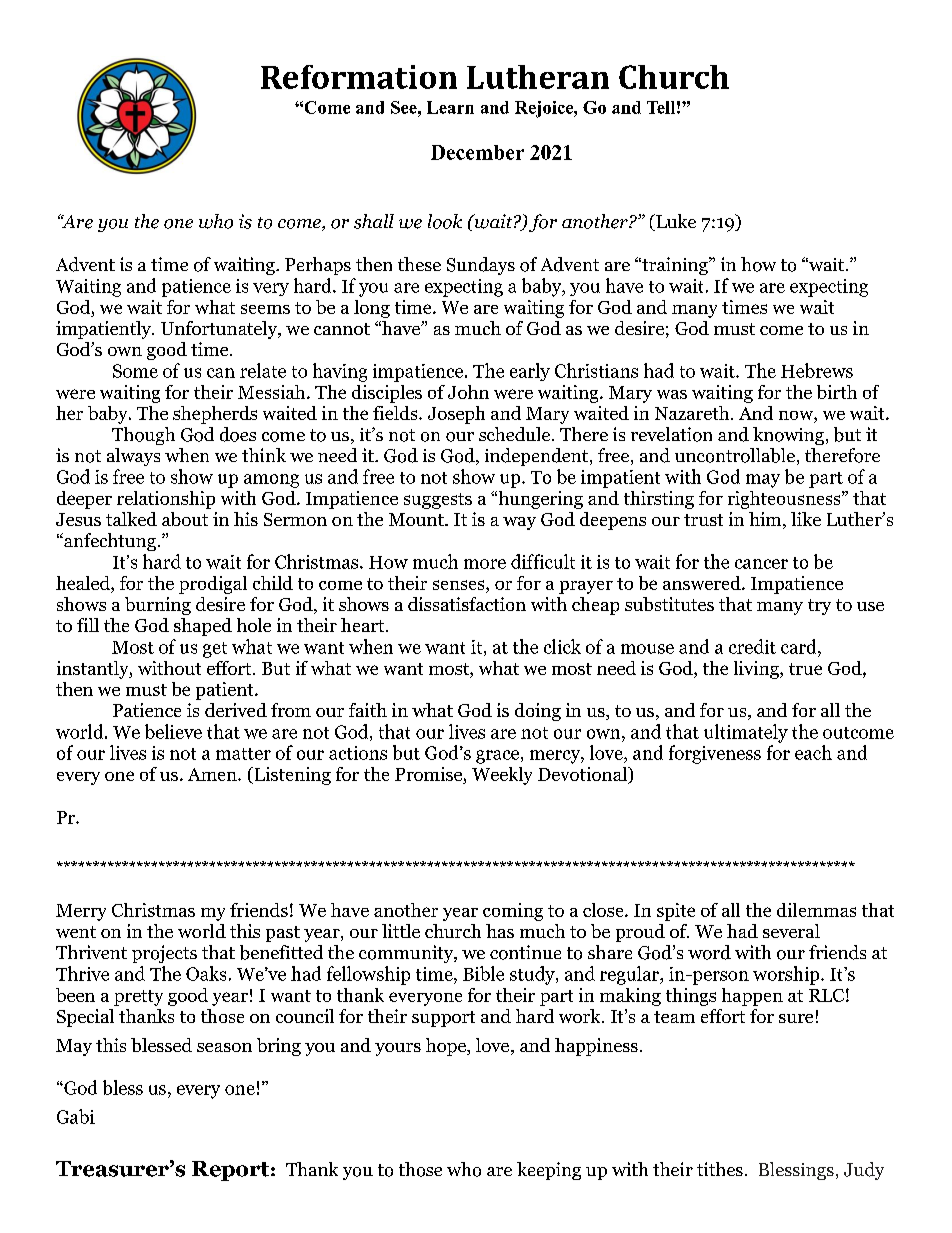 This screenshot has width=952, height=1233. I want to click on credit, so click(752, 646).
